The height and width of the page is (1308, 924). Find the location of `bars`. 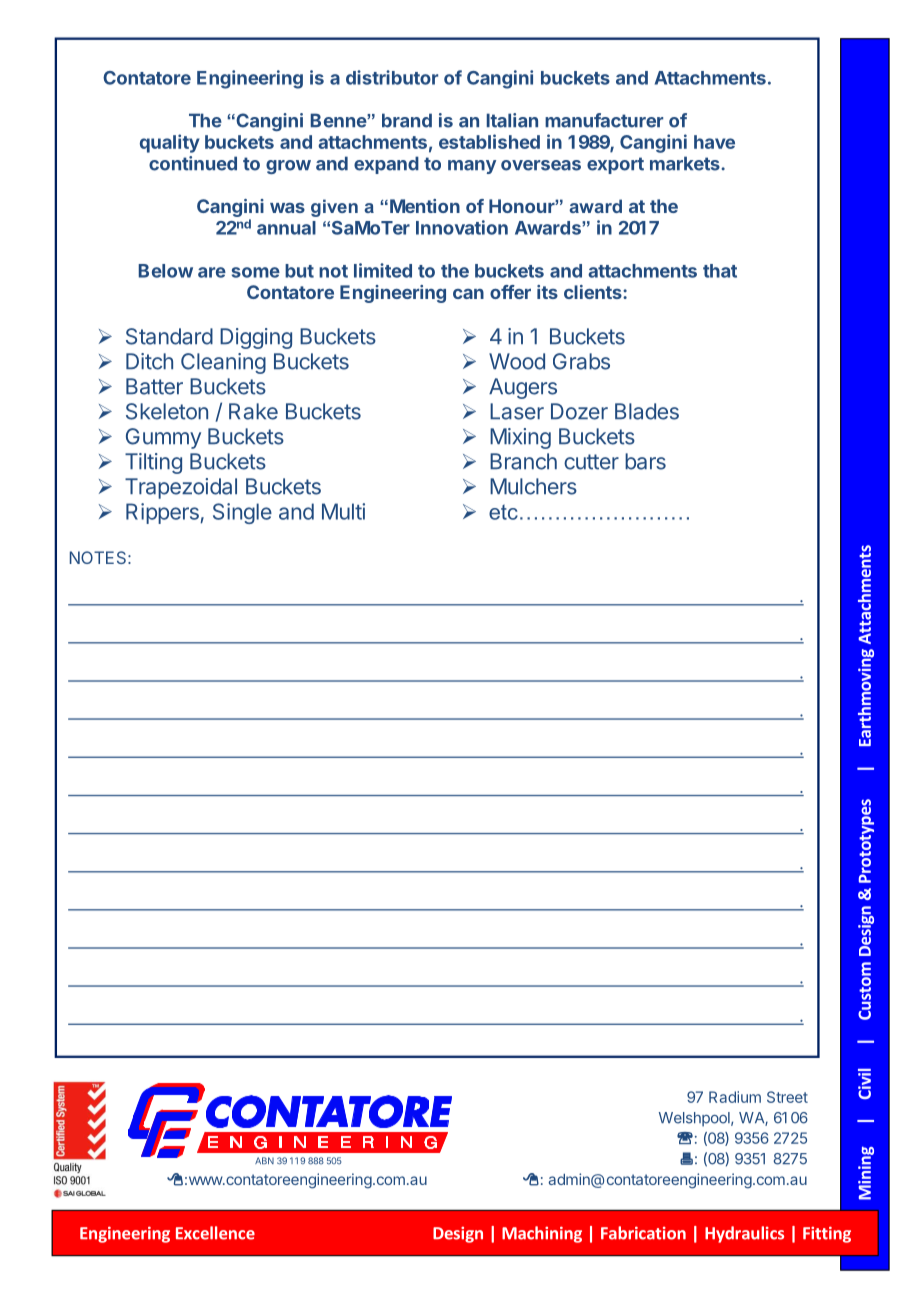

bars is located at coordinates (645, 461).
